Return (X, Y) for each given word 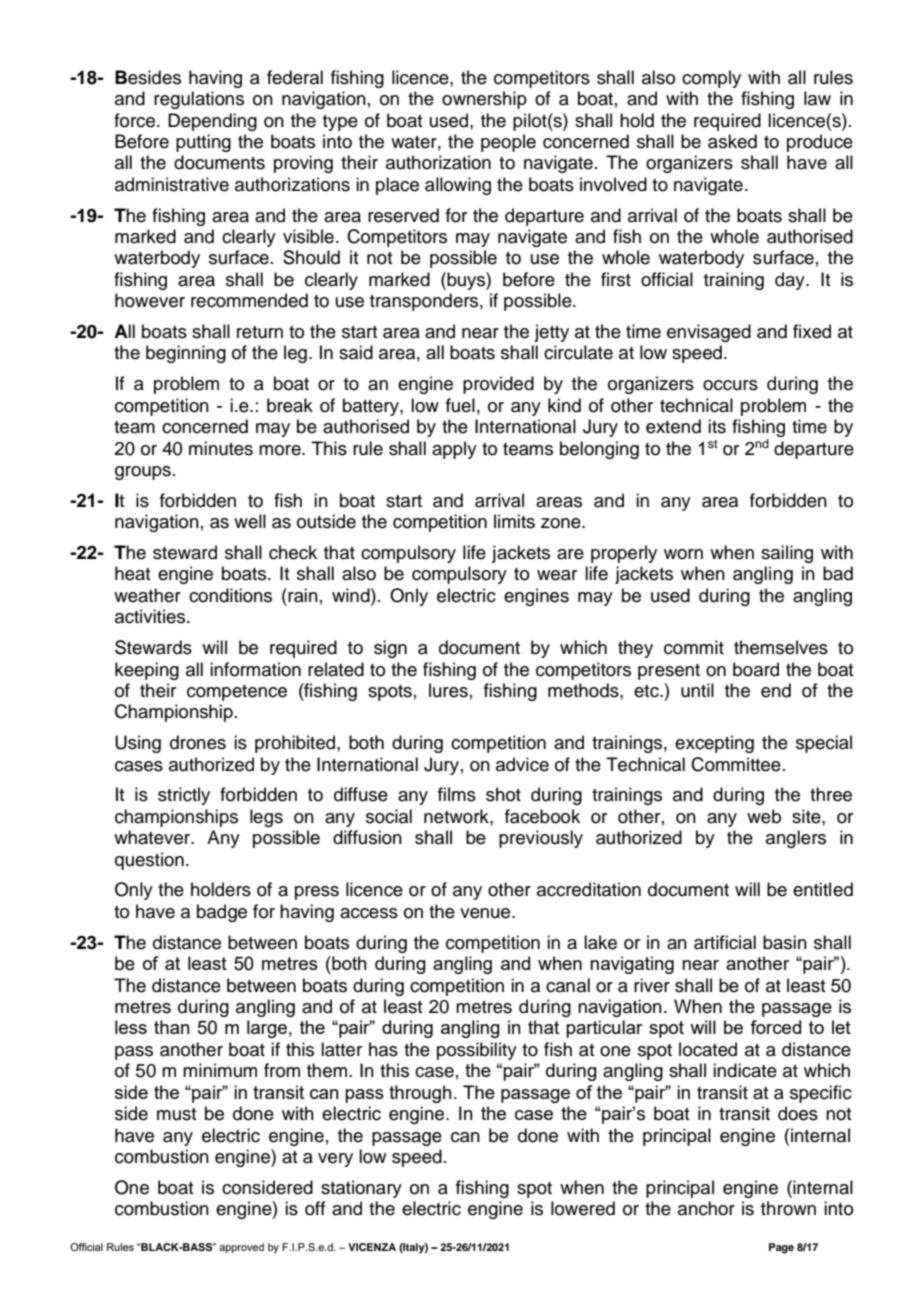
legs (266, 818)
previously (541, 839)
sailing (787, 554)
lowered (583, 1208)
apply (454, 450)
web (764, 816)
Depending (212, 122)
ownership (484, 100)
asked (732, 141)
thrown (788, 1208)
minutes (221, 448)
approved (241, 1248)
